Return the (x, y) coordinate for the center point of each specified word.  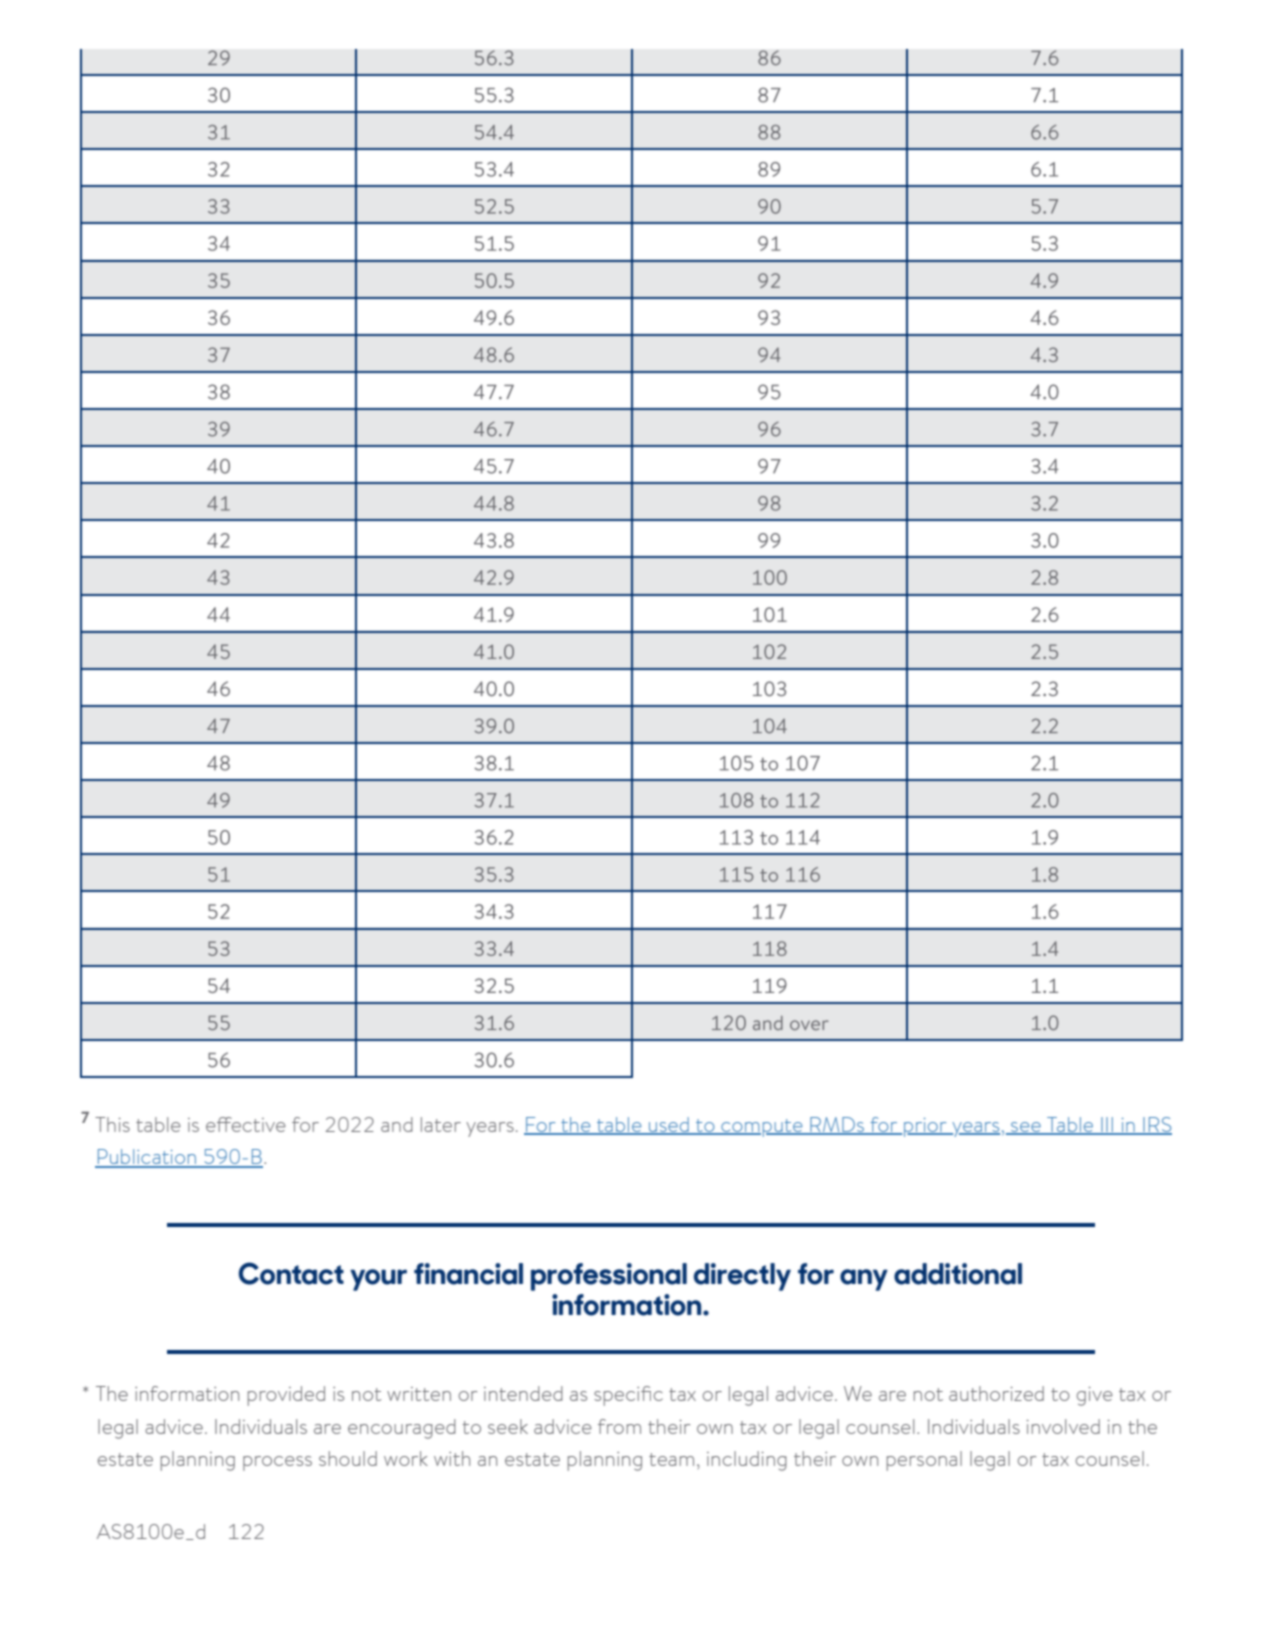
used (669, 1126)
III (1107, 1125)
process (277, 1463)
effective (246, 1124)
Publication (147, 1158)
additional (958, 1274)
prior (926, 1127)
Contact (291, 1273)
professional (609, 1277)
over (809, 1025)
